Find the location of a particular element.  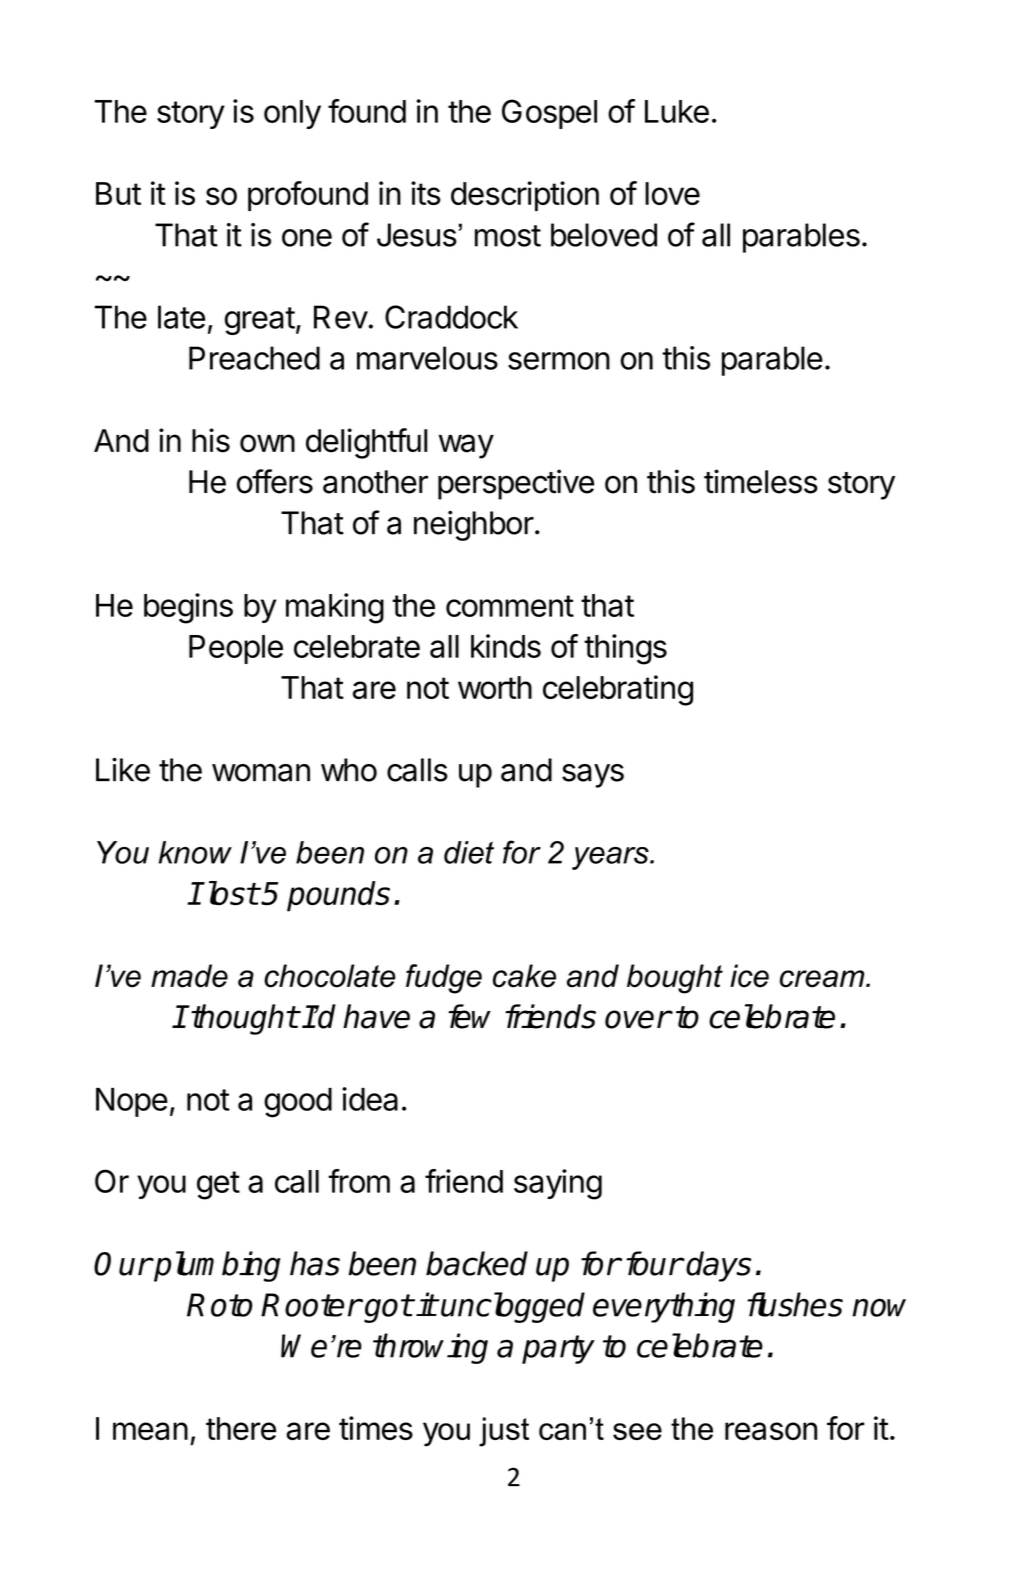

its is located at coordinates (426, 193).
